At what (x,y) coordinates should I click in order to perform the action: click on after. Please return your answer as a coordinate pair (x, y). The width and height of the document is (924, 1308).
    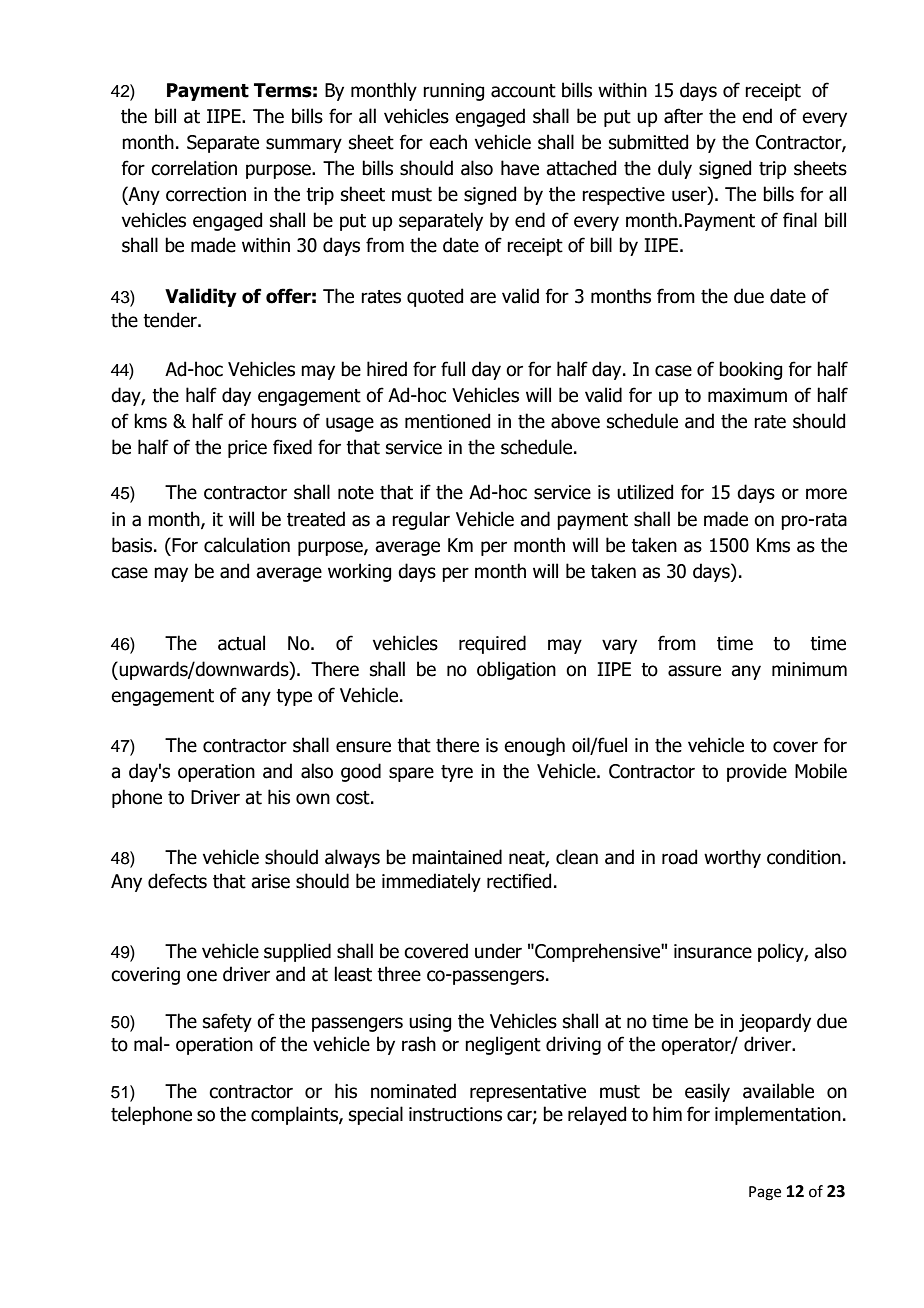
    Looking at the image, I should click on (683, 116).
